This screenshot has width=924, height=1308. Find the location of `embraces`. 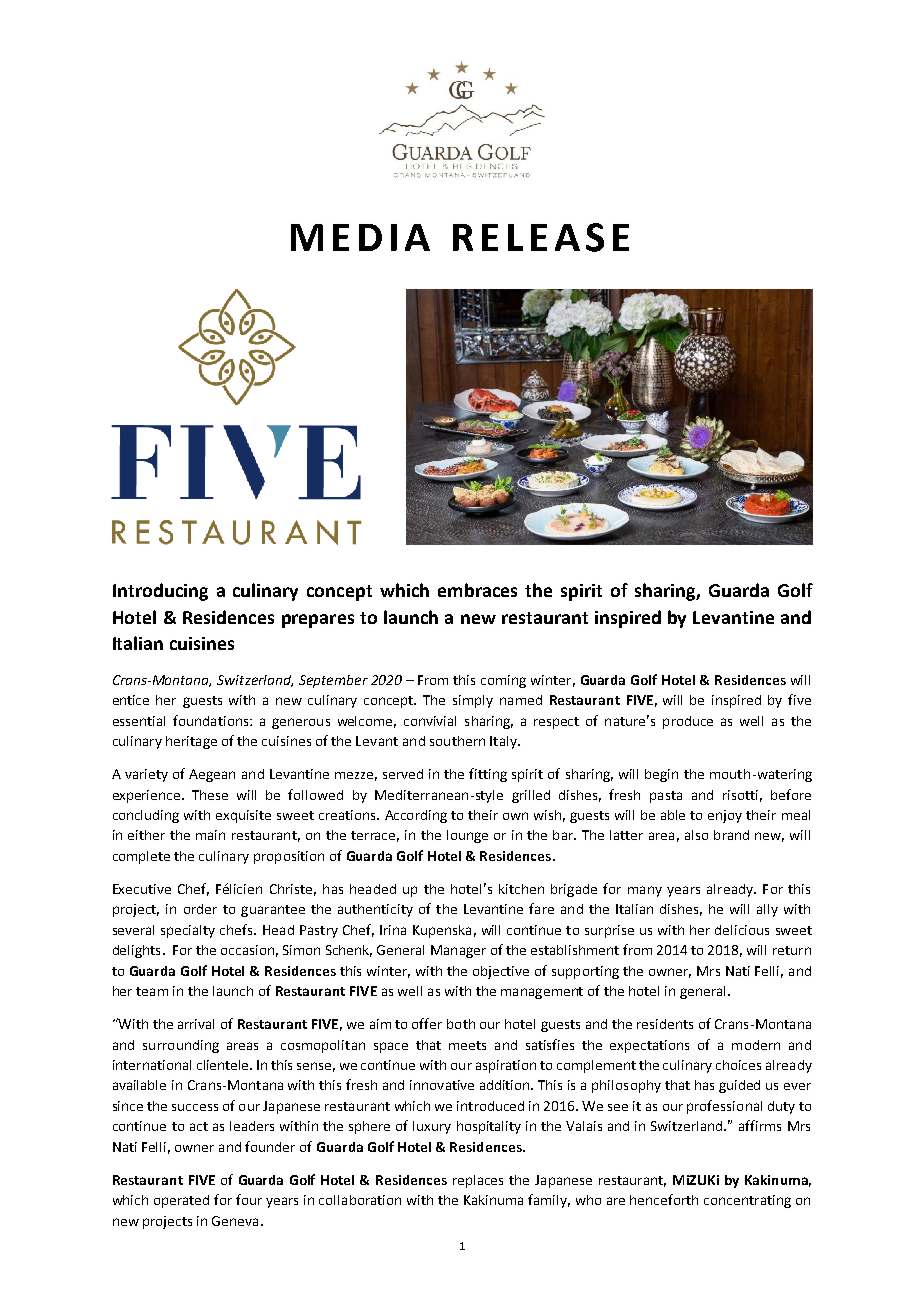

embraces is located at coordinates (477, 590).
